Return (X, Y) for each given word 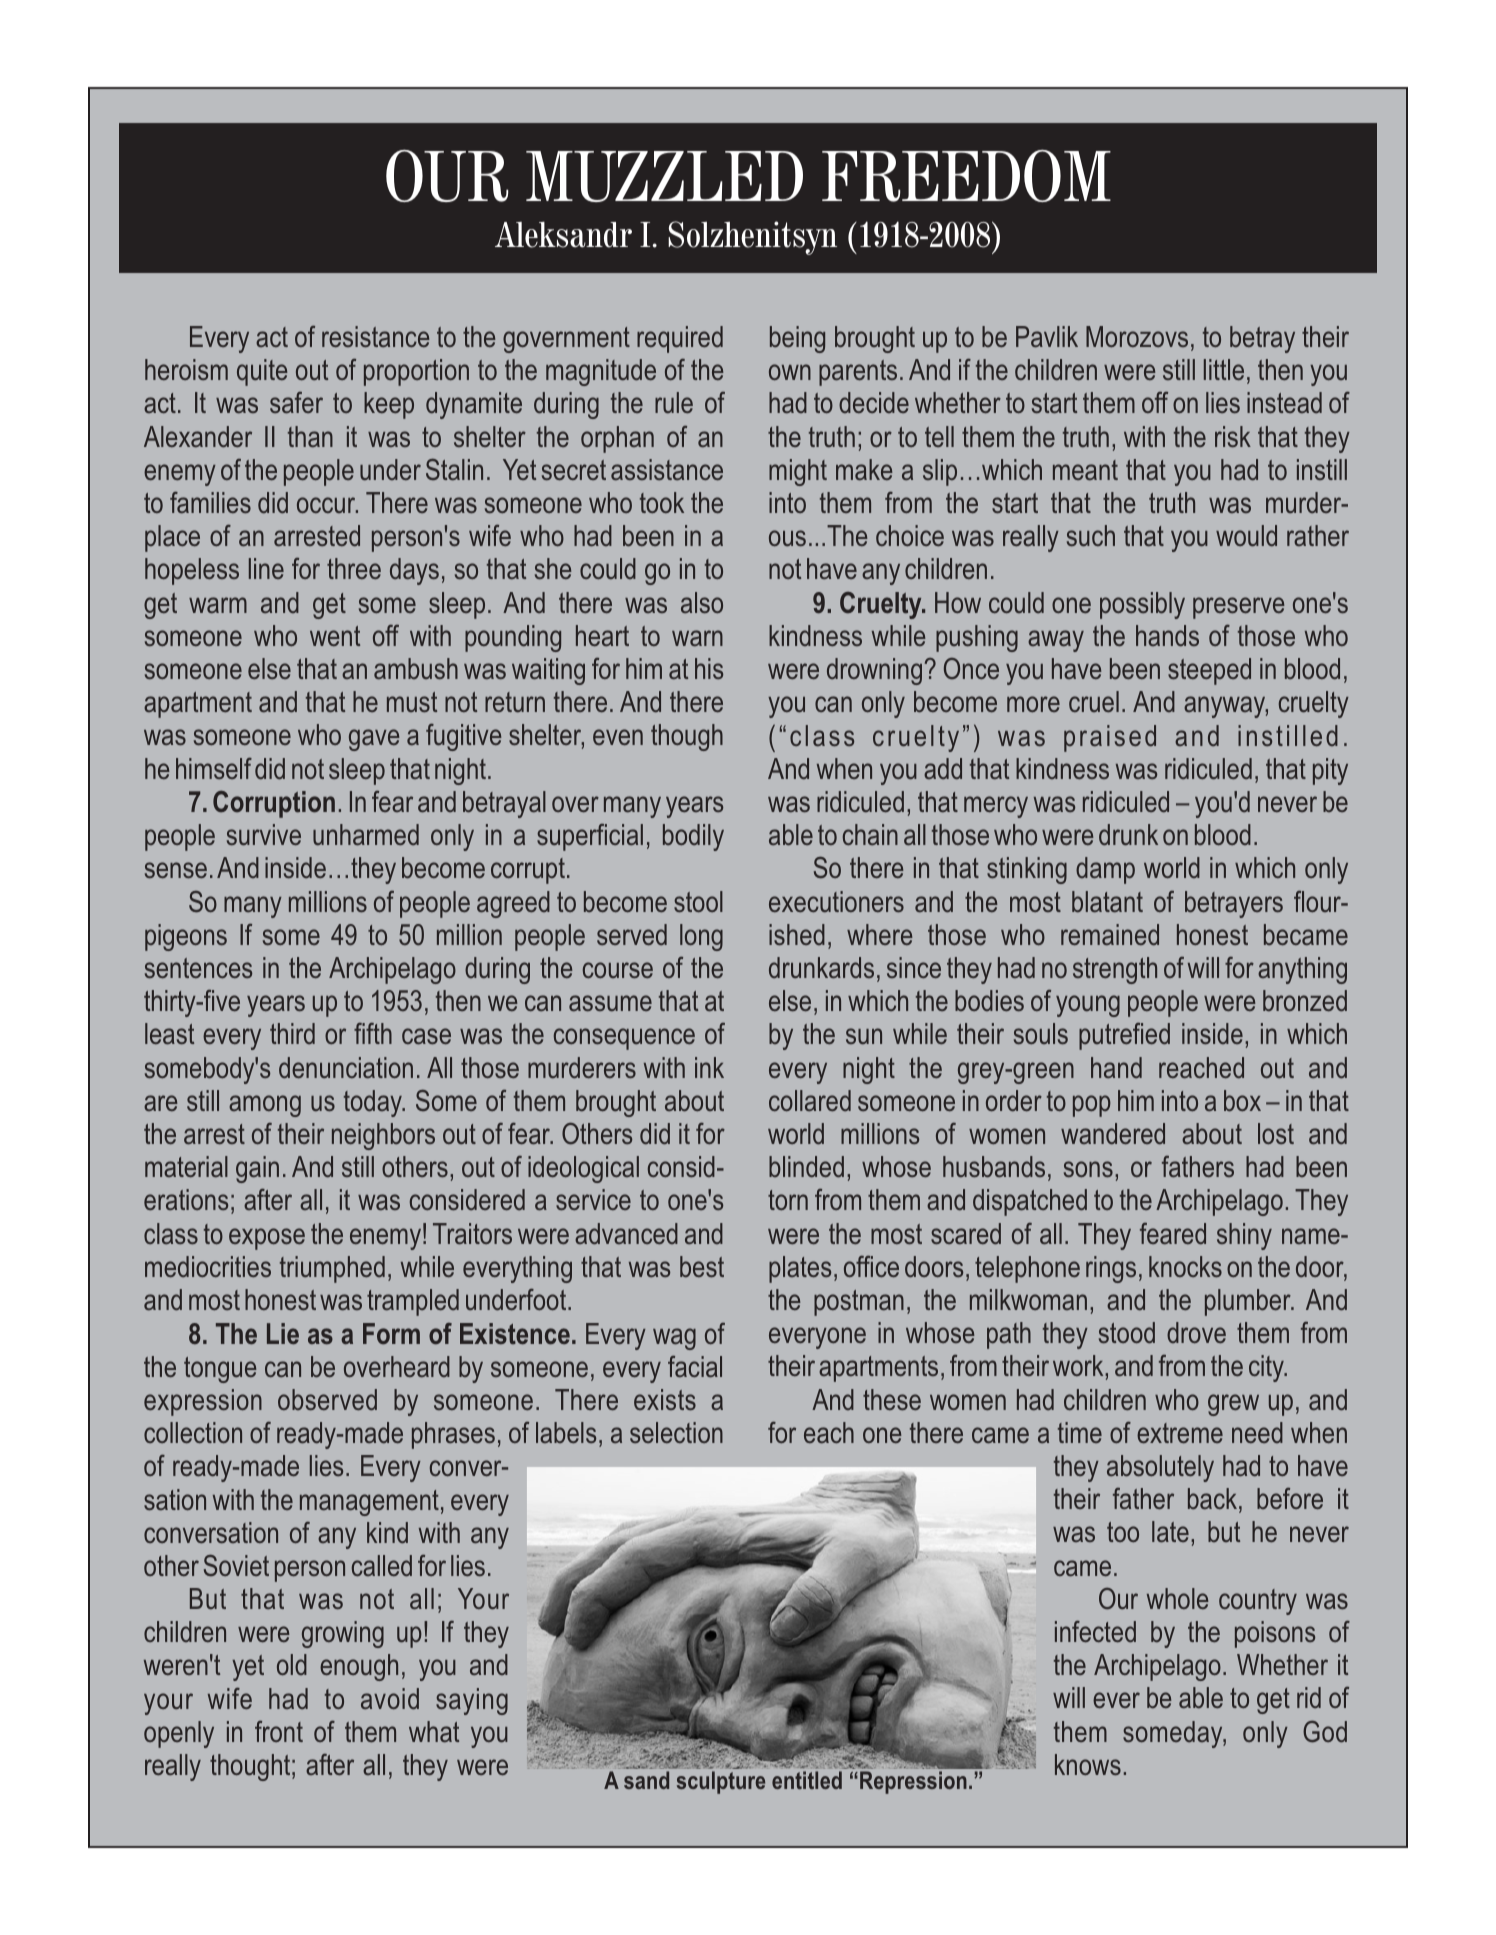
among (265, 1106)
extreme (1180, 1433)
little (1224, 369)
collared (810, 1100)
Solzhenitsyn (752, 238)
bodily (693, 837)
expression (203, 1402)
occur (327, 505)
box (1242, 1101)
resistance (376, 336)
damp (1105, 870)
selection (676, 1432)
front (279, 1731)
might (798, 472)
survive (264, 835)
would (1246, 536)
